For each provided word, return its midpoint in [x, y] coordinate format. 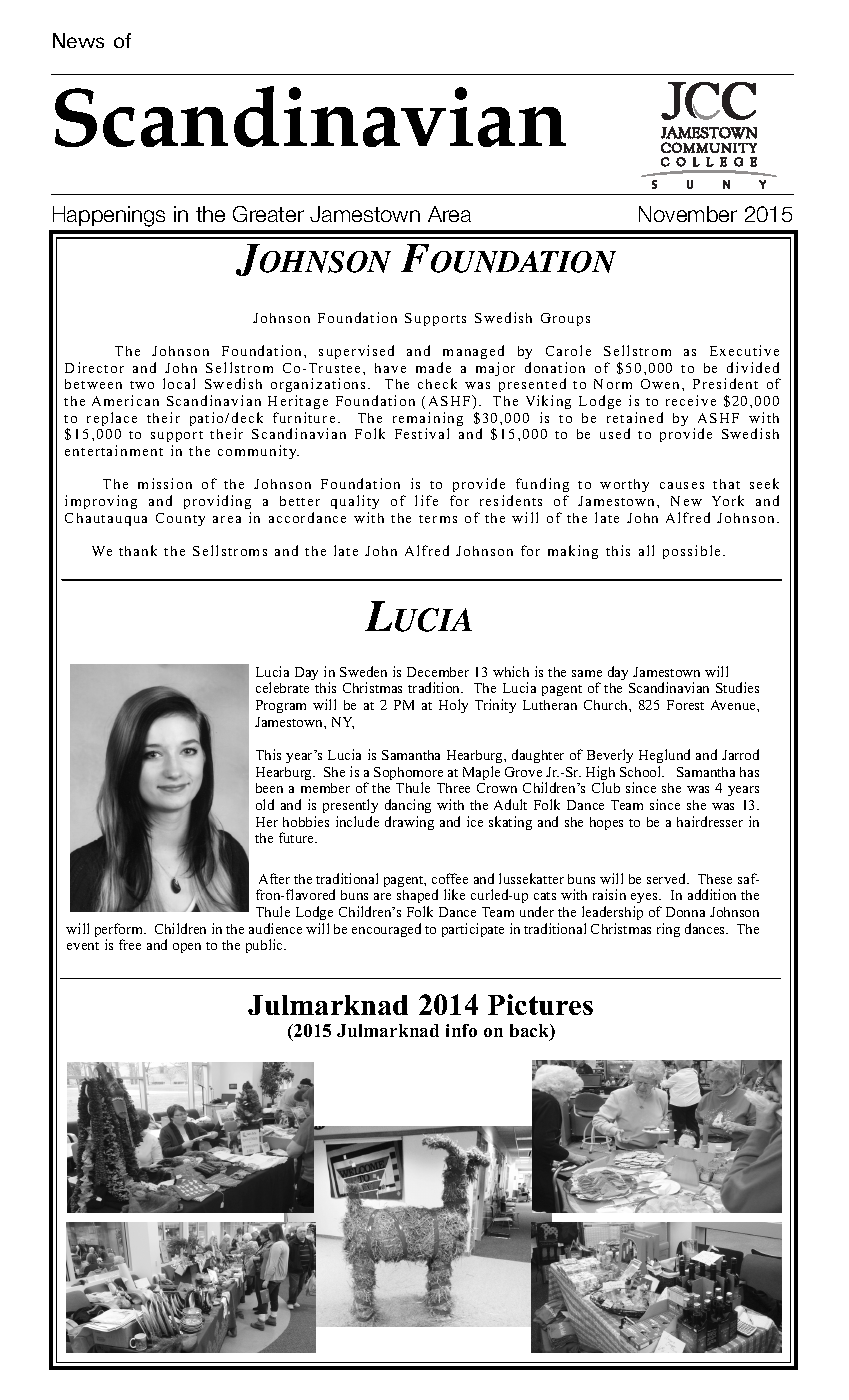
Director [94, 367]
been [269, 788]
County [180, 519]
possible [691, 552]
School [642, 771]
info [461, 1030]
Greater [268, 214]
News [78, 40]
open [187, 948]
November [688, 214]
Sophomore [408, 775]
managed [473, 352]
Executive [744, 350]
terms [438, 519]
